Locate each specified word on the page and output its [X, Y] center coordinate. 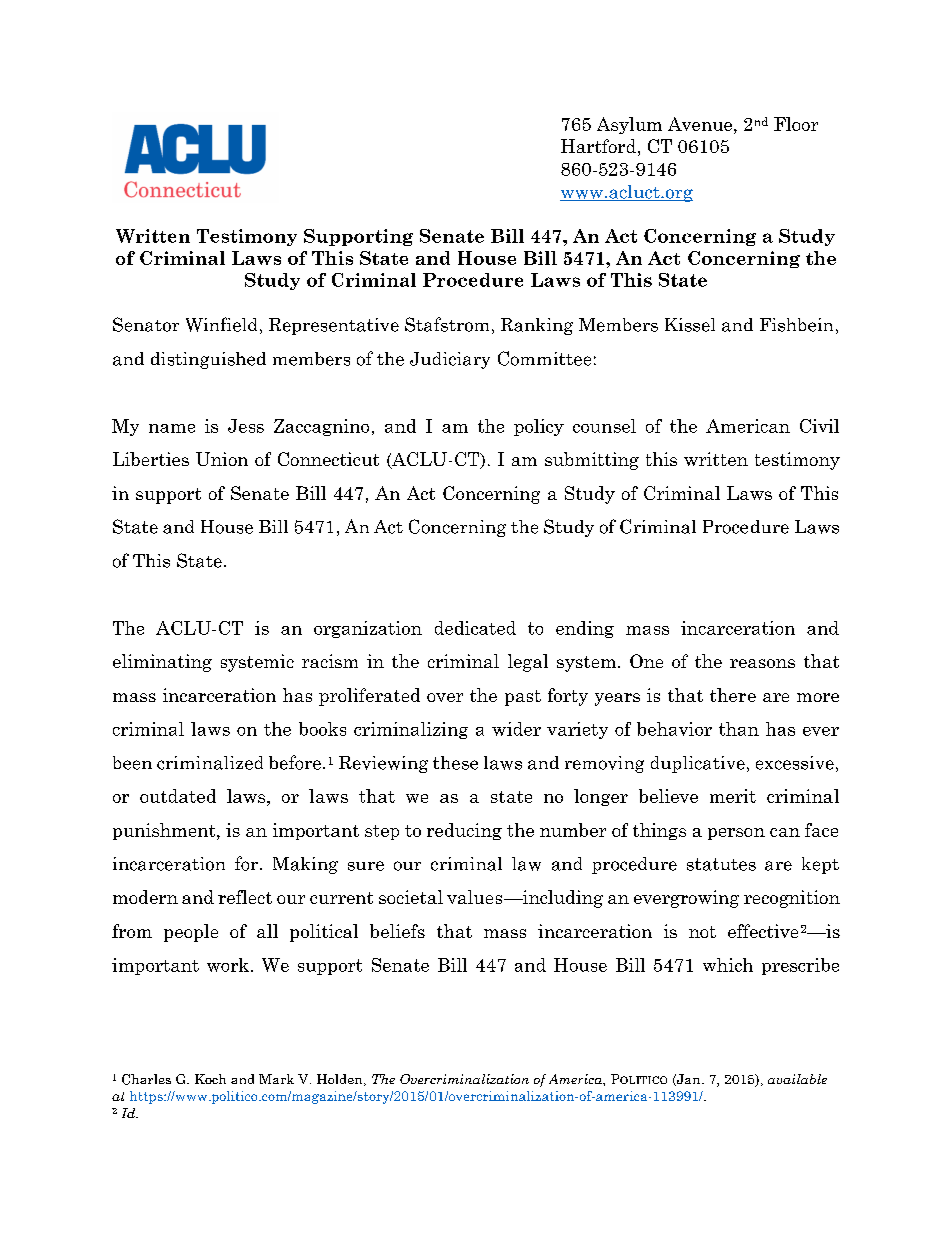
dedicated [475, 628]
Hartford [598, 146]
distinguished [208, 360]
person [736, 834]
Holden [341, 1080]
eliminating [162, 663]
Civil [819, 426]
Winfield [221, 324]
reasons [762, 663]
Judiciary [450, 360]
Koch [210, 1079]
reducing [464, 831]
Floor [796, 124]
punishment [165, 831]
